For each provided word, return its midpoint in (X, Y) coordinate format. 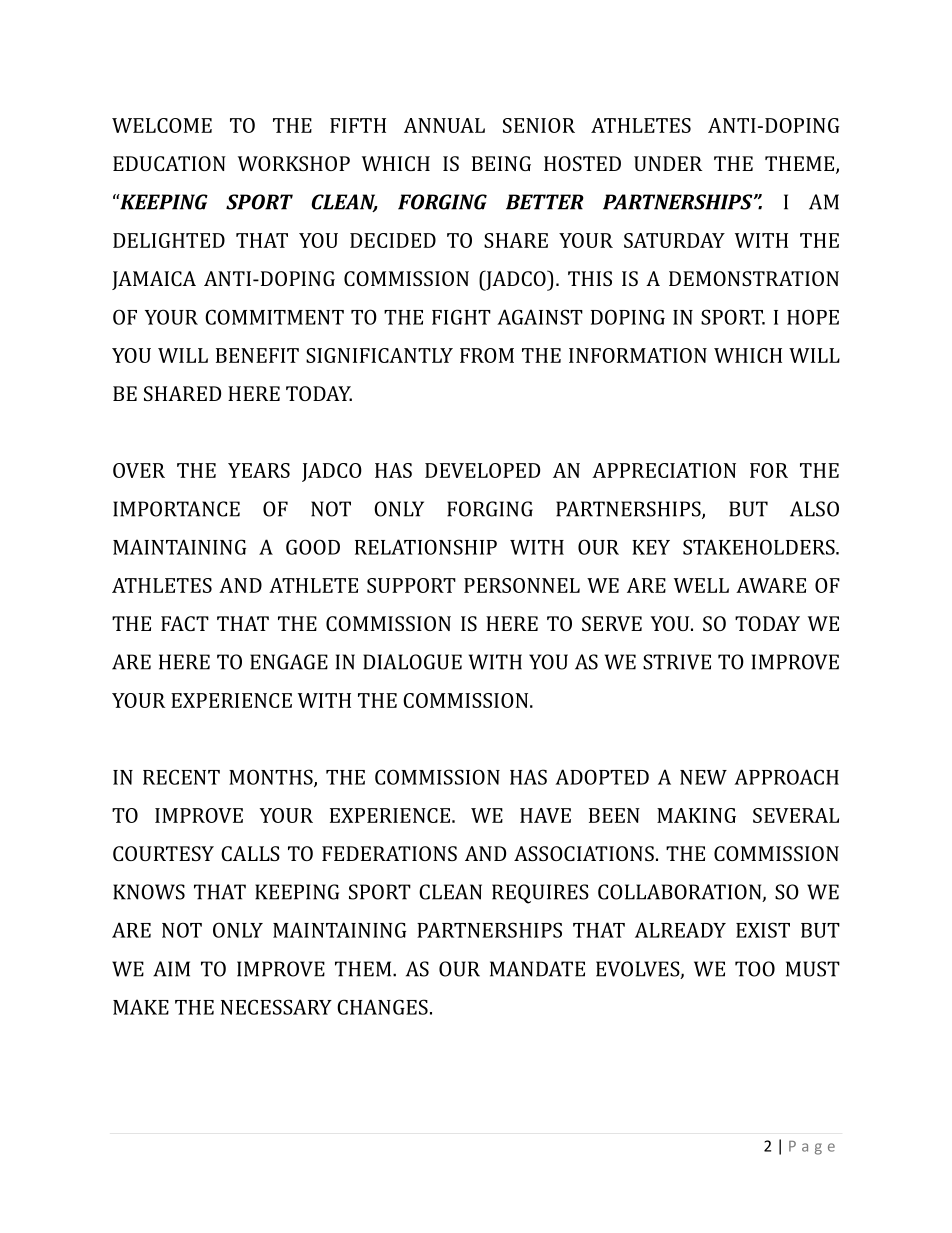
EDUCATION (169, 163)
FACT (185, 623)
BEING (501, 163)
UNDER (668, 163)
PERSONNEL (522, 585)
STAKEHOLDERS (760, 547)
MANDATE (537, 969)
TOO (755, 969)
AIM (171, 969)
